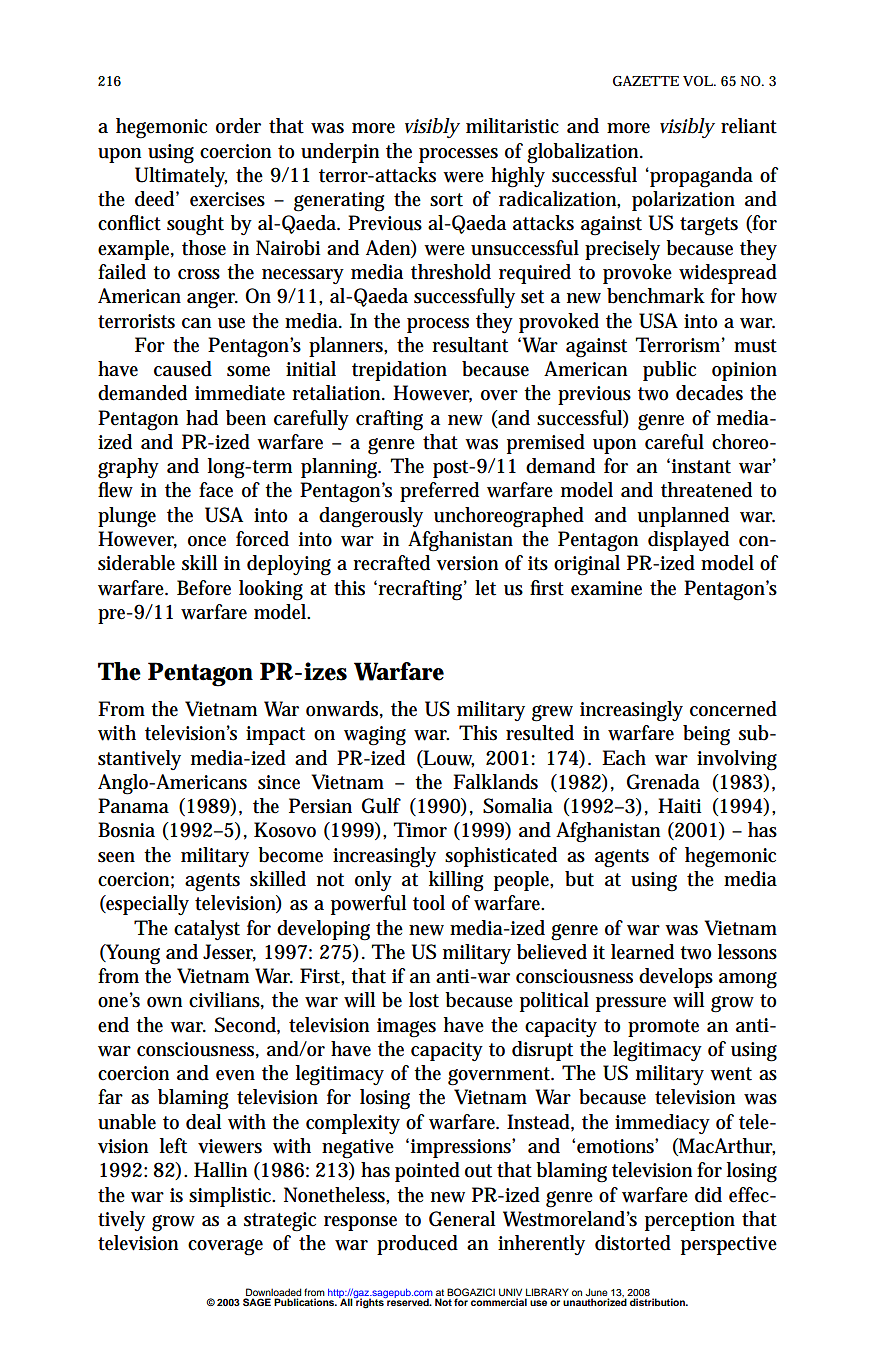 Image resolution: width=896 pixels, height=1345 pixels. What do you see at coordinates (646, 81) in the screenshot?
I see `GAZETTE` at bounding box center [646, 81].
